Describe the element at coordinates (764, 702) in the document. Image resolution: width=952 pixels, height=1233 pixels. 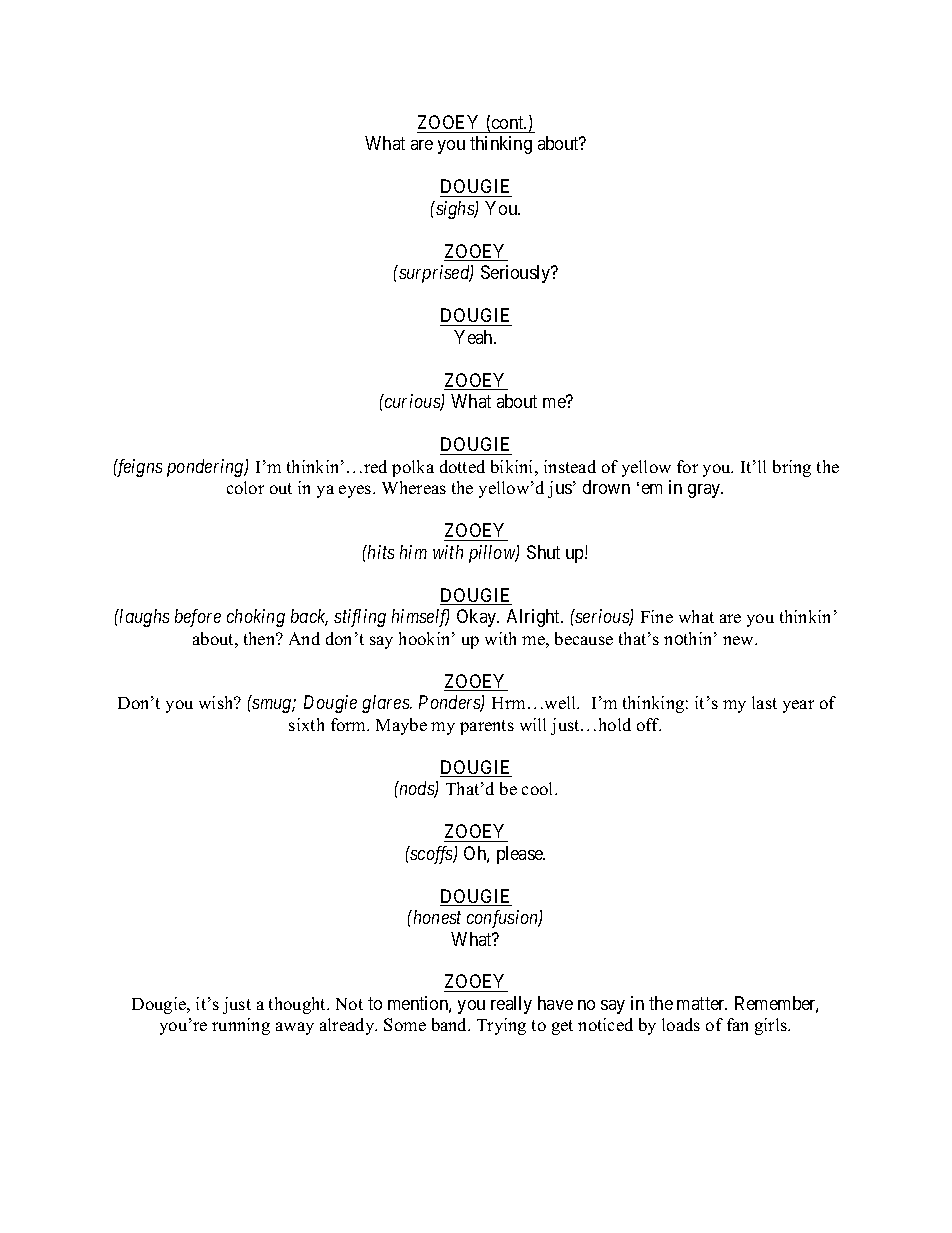
I see `last` at that location.
